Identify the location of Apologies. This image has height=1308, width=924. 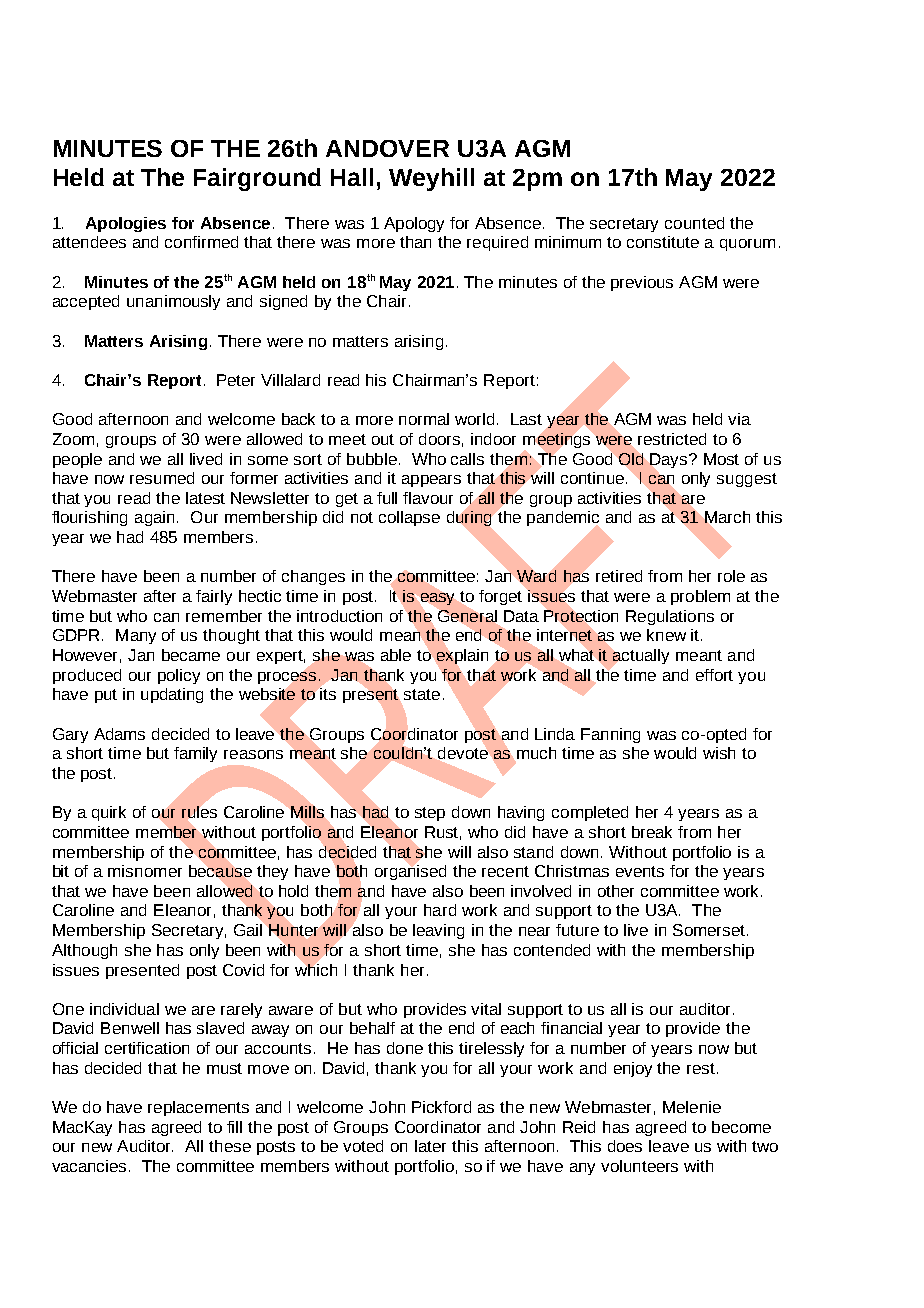
(126, 224).
